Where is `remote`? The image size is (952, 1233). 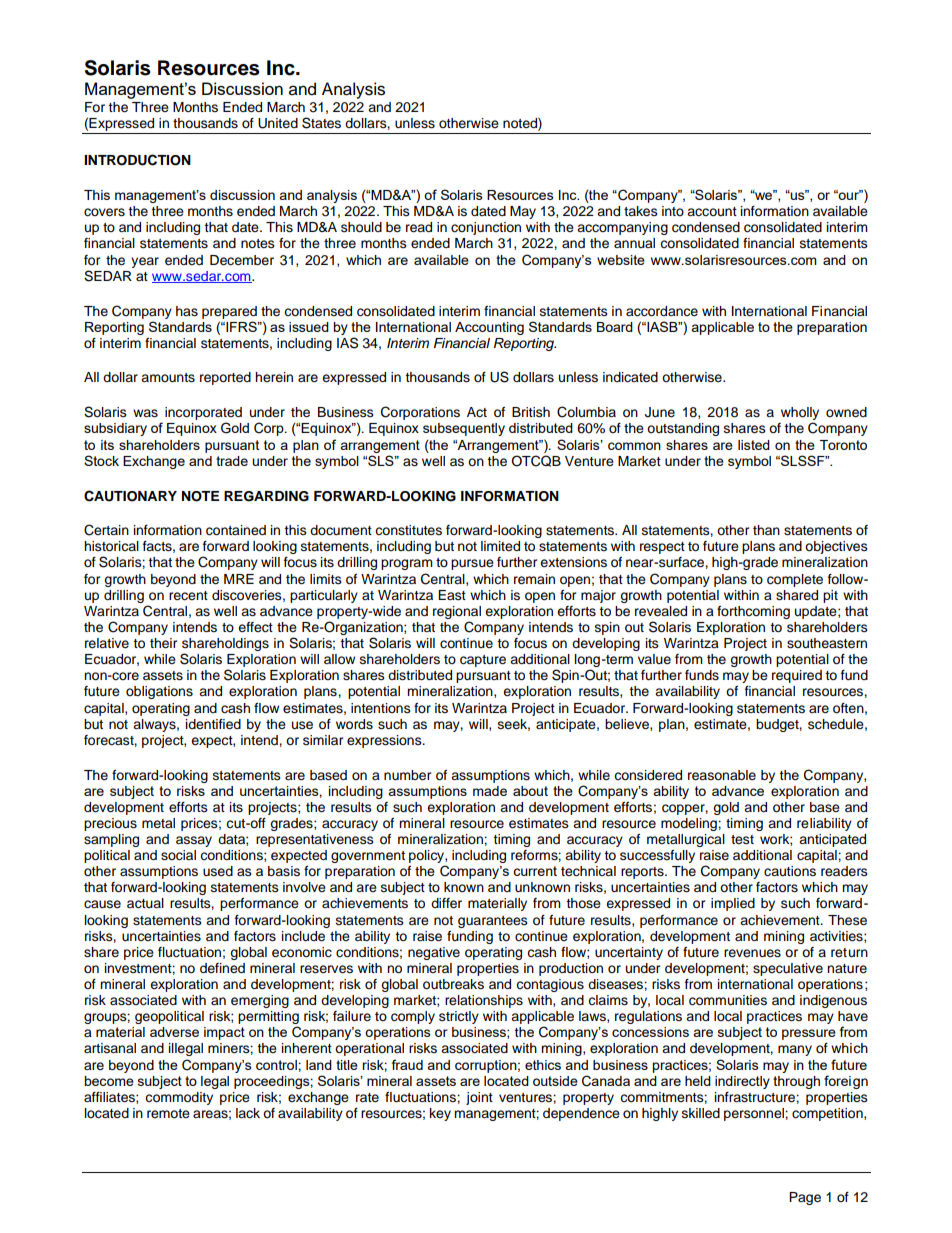
remote is located at coordinates (168, 1113).
